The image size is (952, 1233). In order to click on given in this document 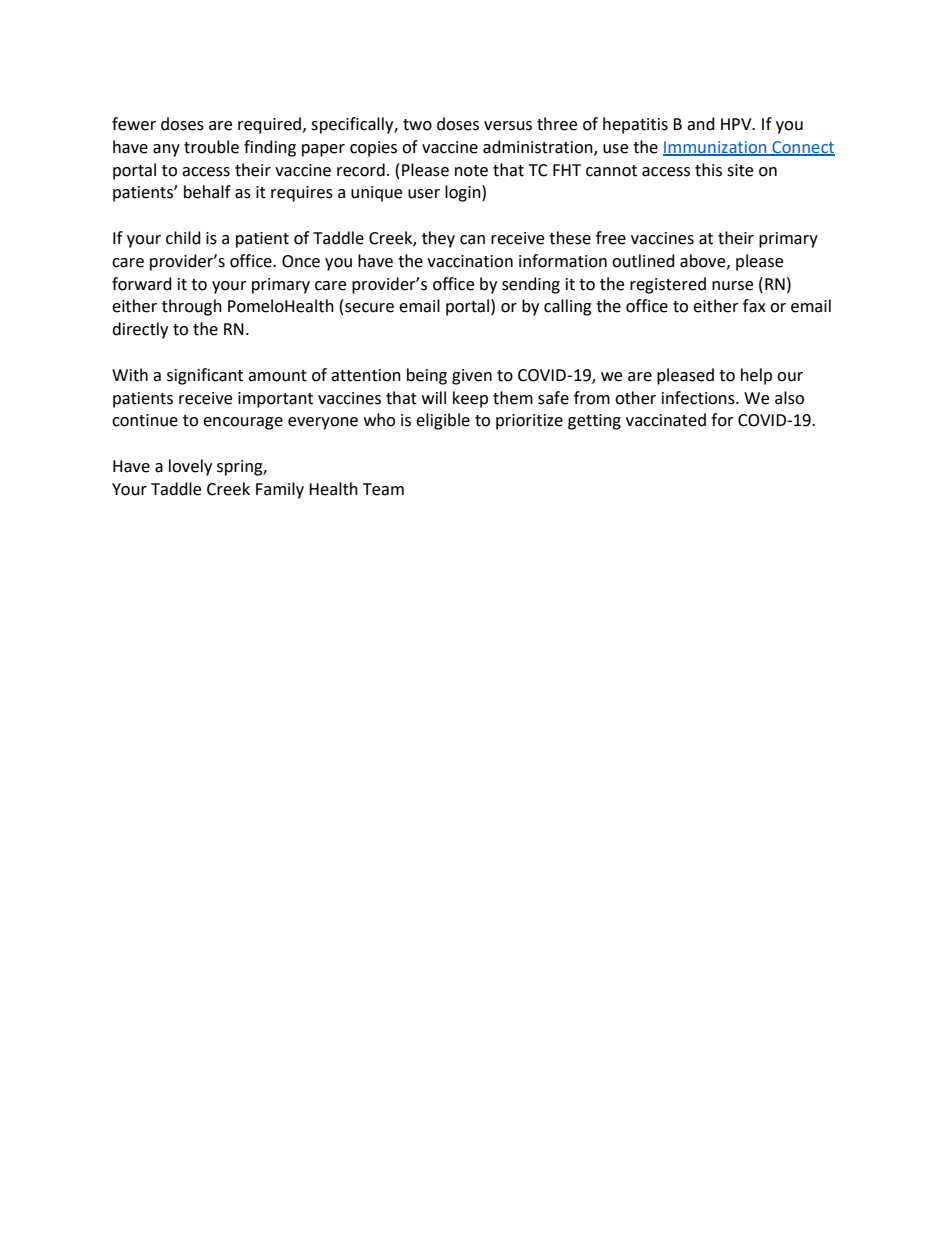, I will do `click(472, 377)`.
